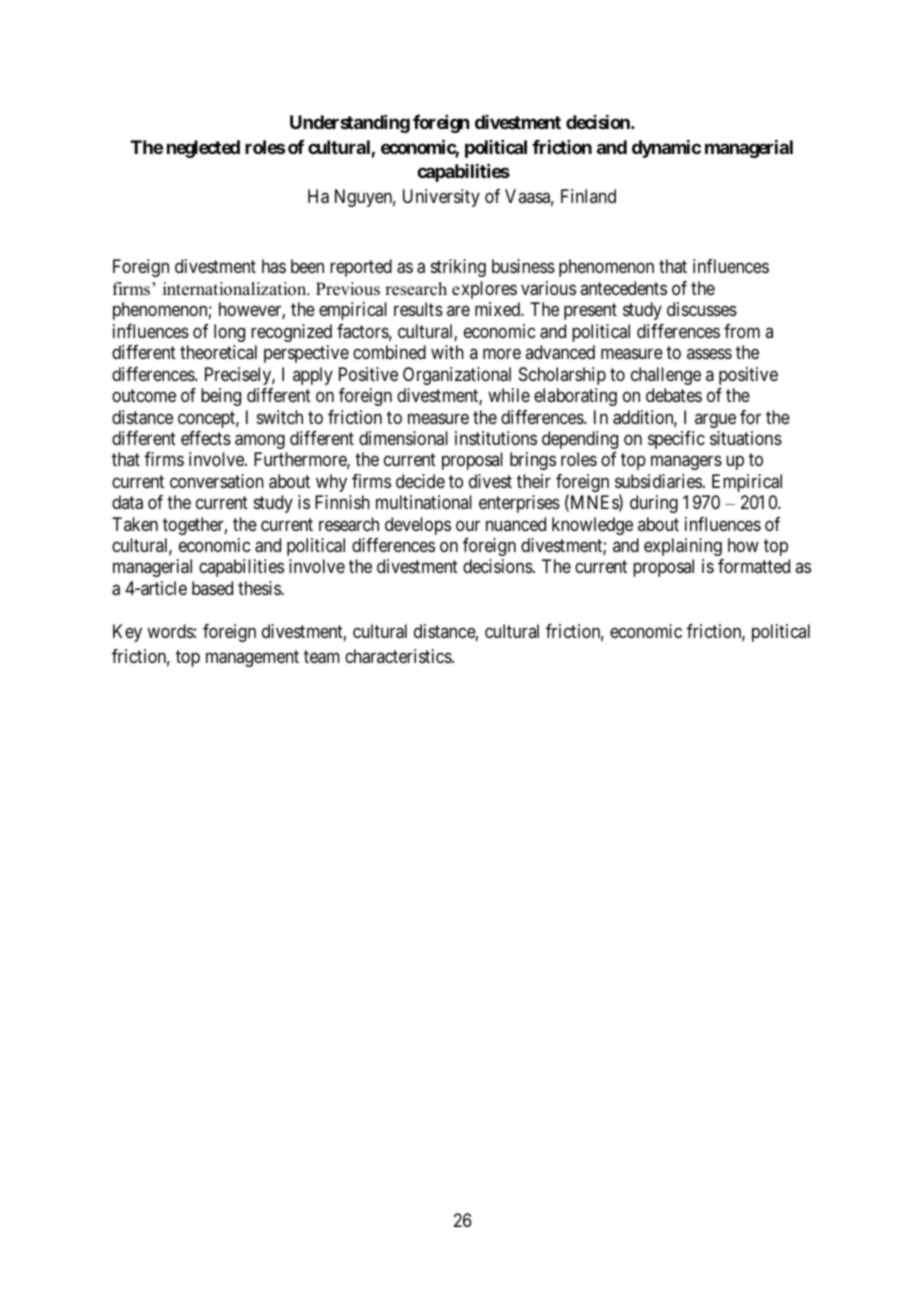  What do you see at coordinates (666, 149) in the screenshot?
I see `dynamic` at bounding box center [666, 149].
